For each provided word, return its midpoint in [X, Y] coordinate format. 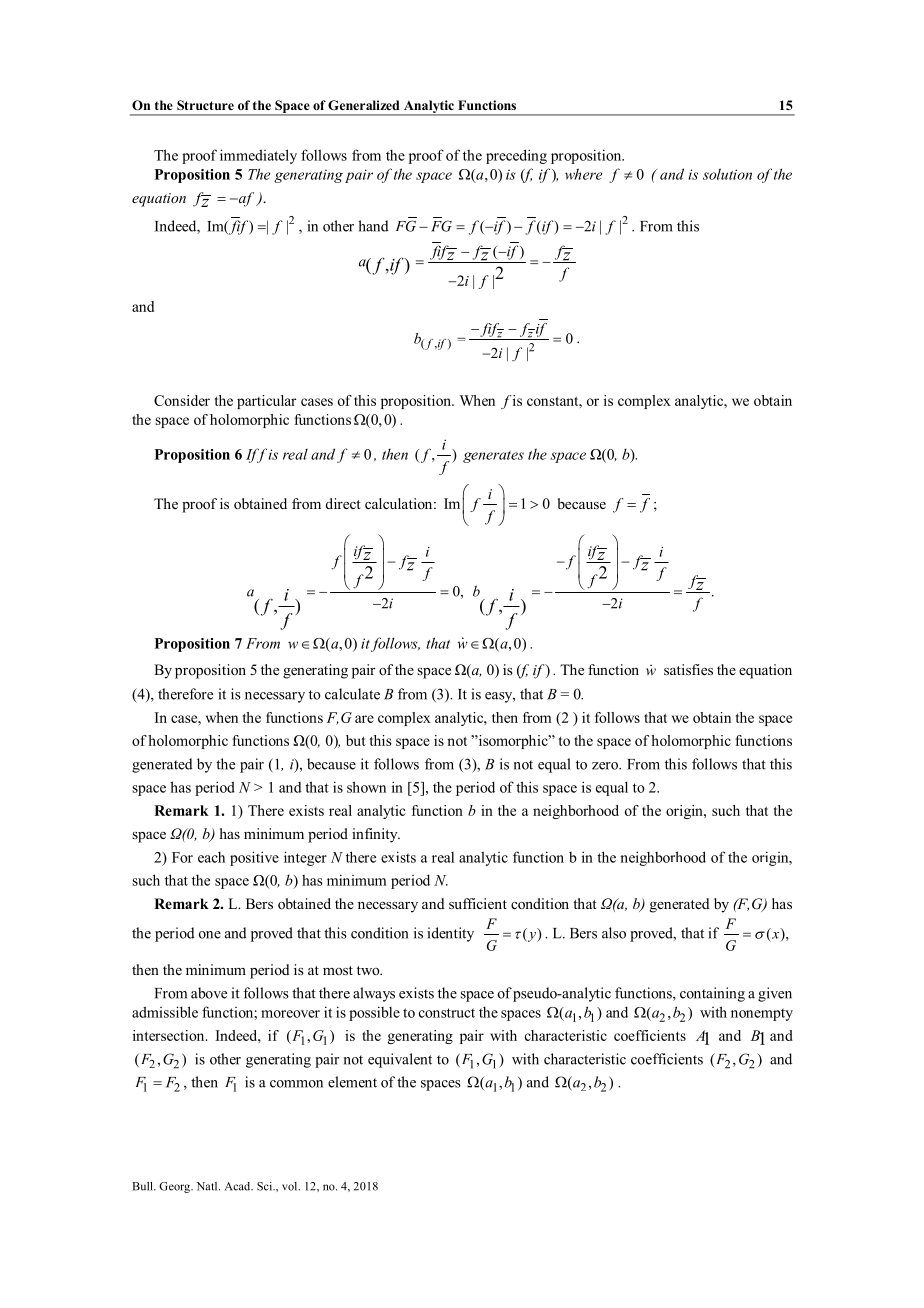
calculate [352, 694]
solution [727, 174]
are [364, 719]
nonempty [762, 1014]
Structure [205, 105]
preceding [516, 156]
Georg [176, 1187]
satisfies [688, 669]
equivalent [400, 1060]
